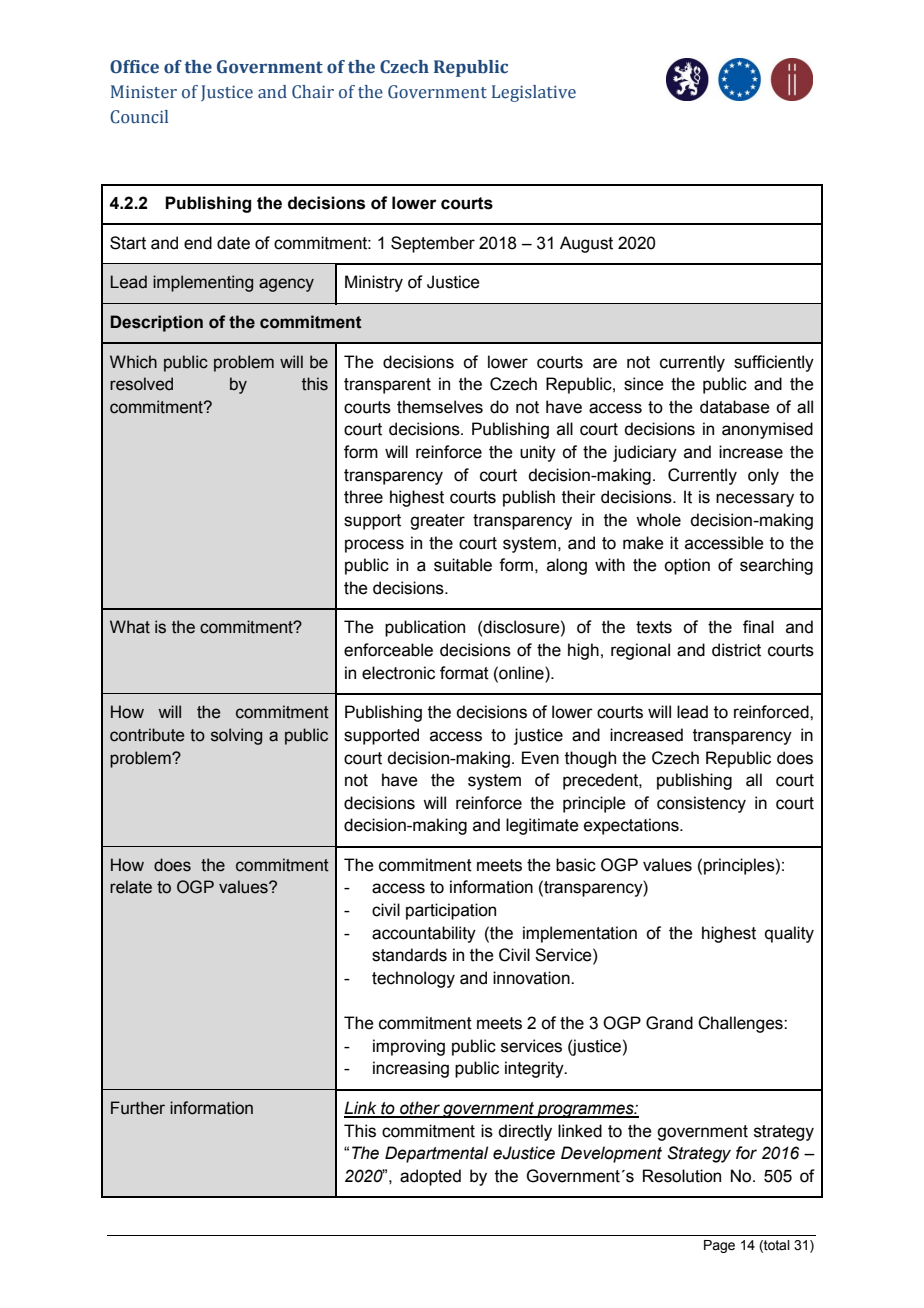 The image size is (924, 1308). What do you see at coordinates (736, 650) in the screenshot?
I see `district` at bounding box center [736, 650].
